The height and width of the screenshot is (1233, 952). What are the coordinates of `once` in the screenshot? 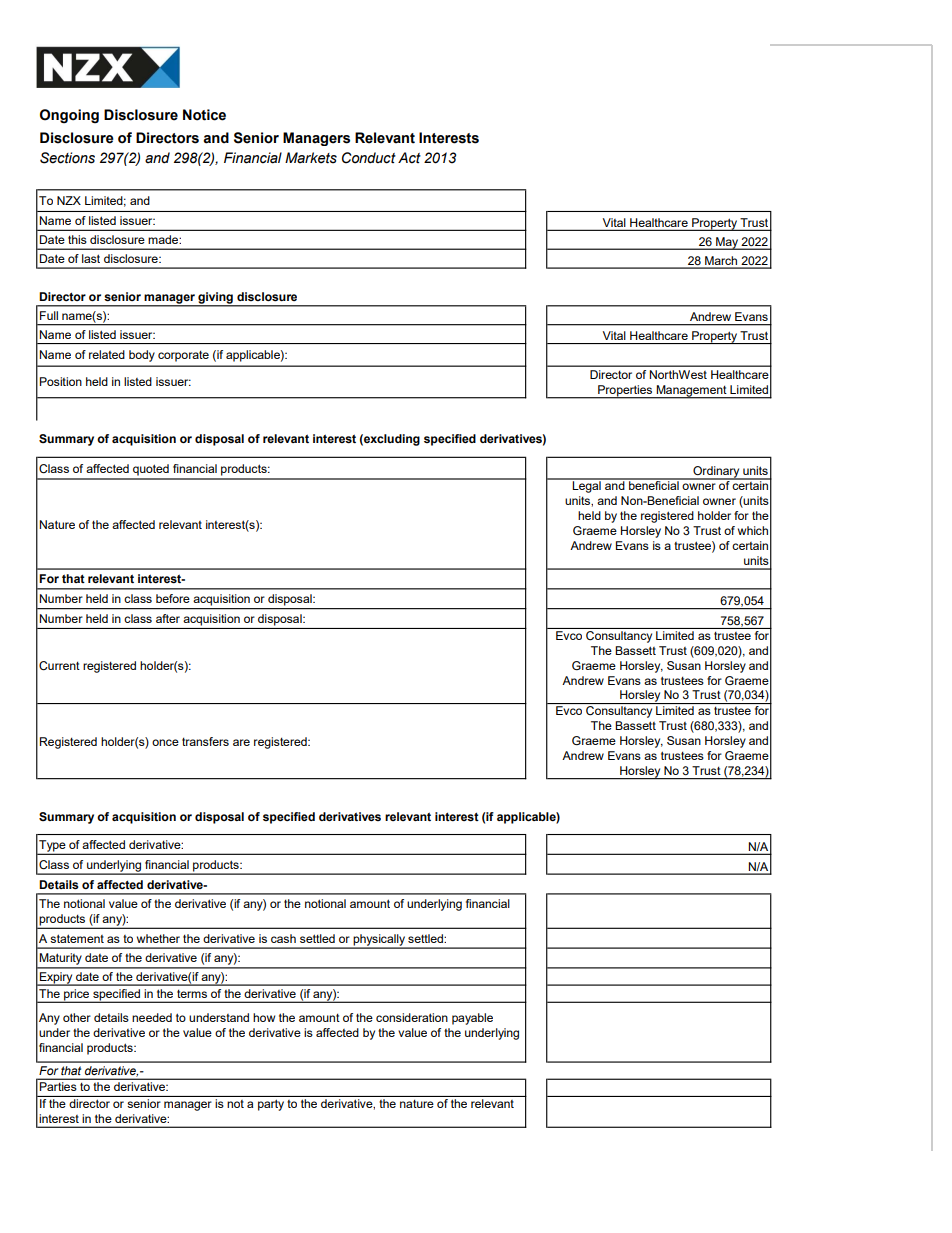 It's located at (165, 742).
